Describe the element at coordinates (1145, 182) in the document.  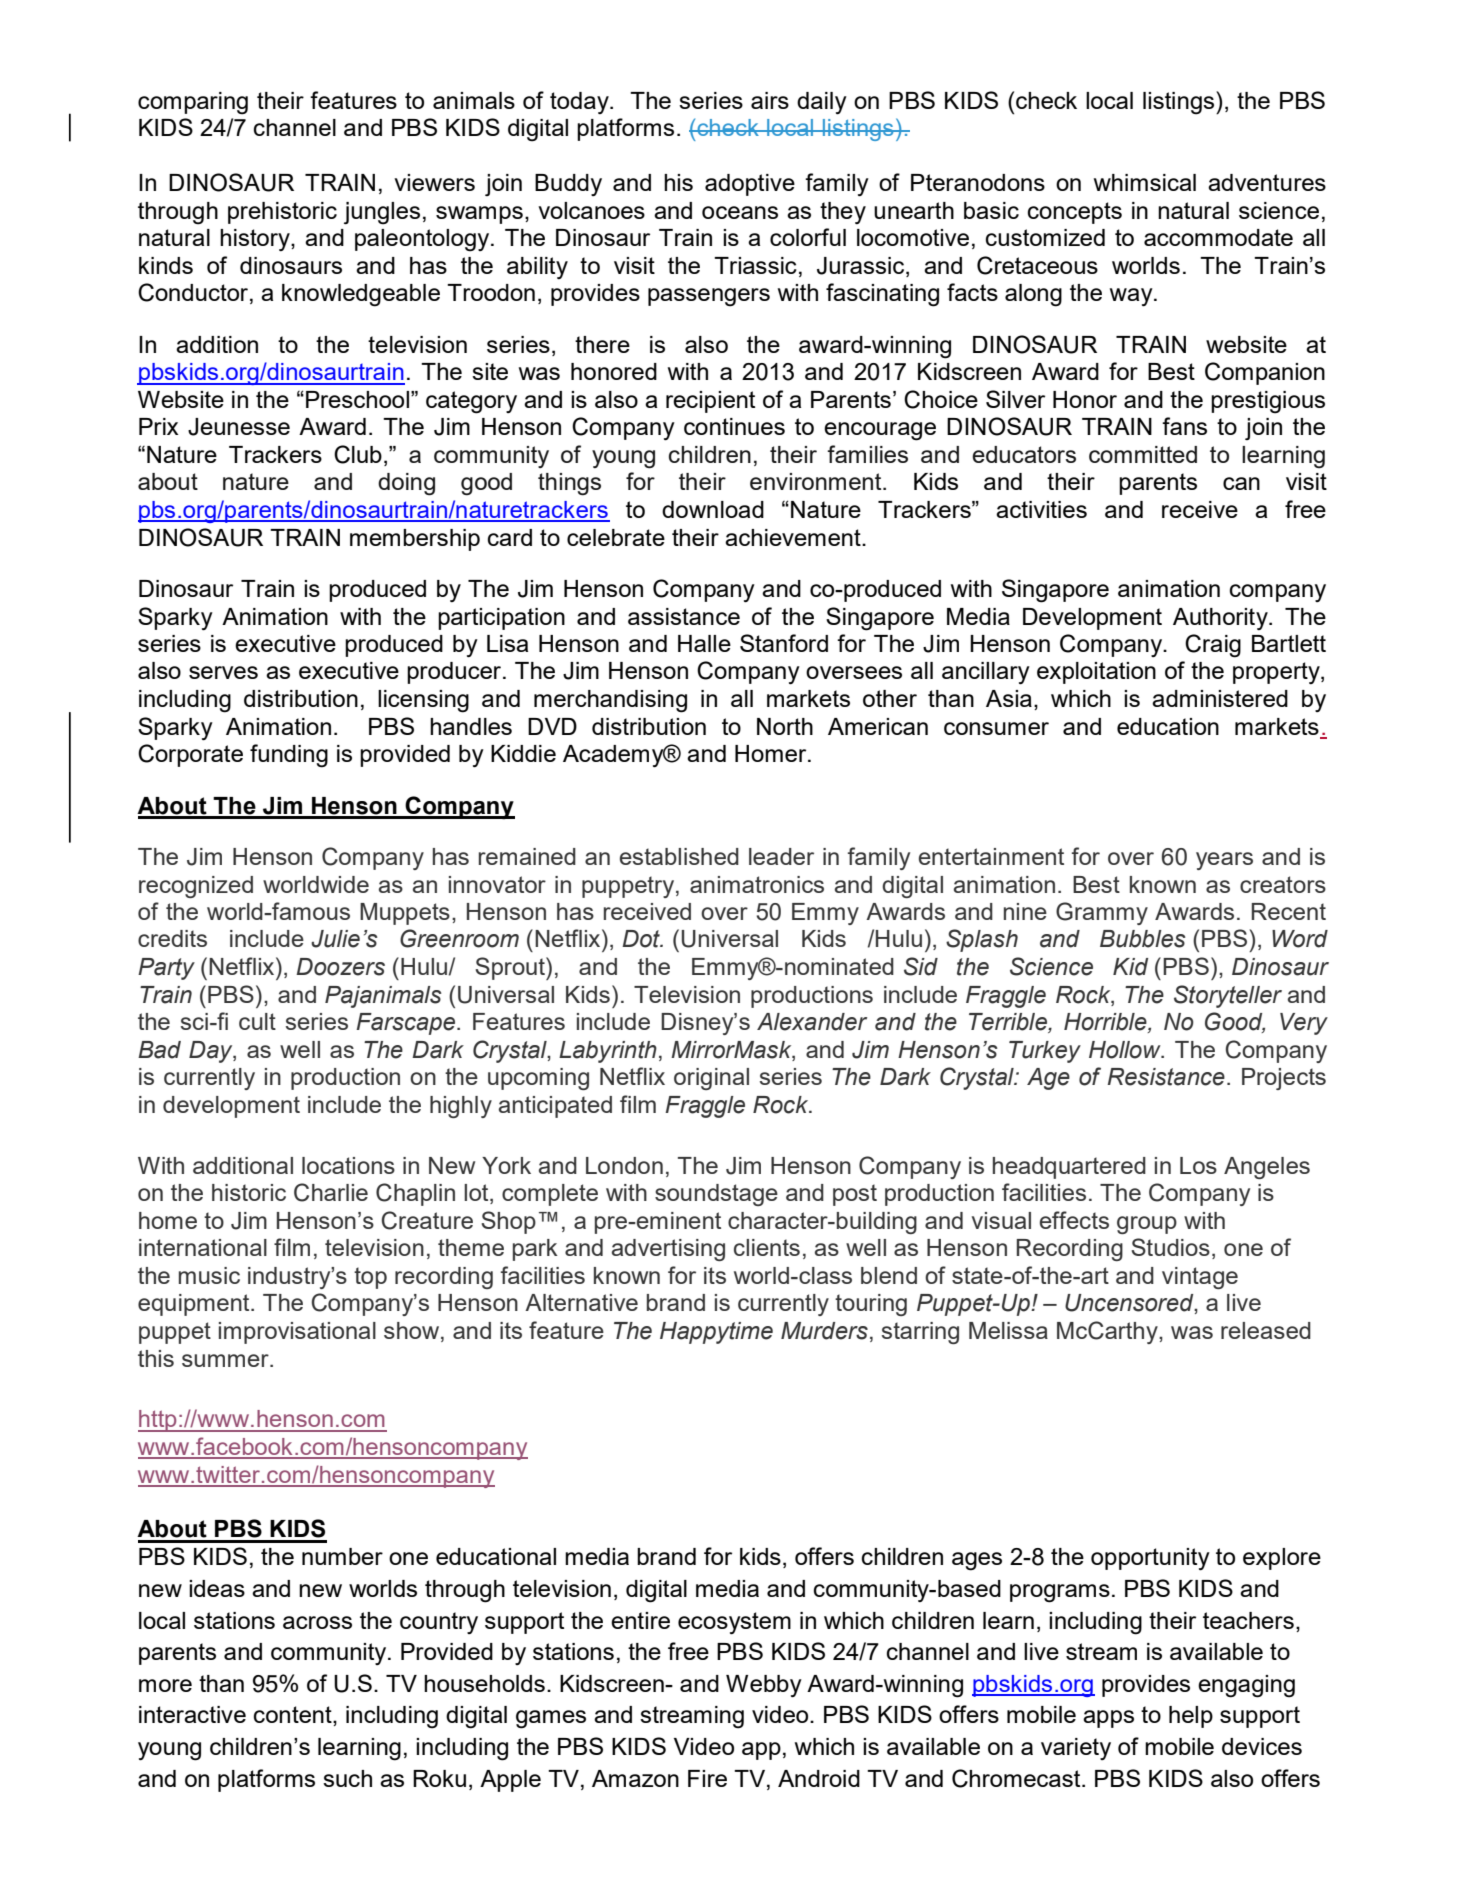
I see `whimsical` at that location.
